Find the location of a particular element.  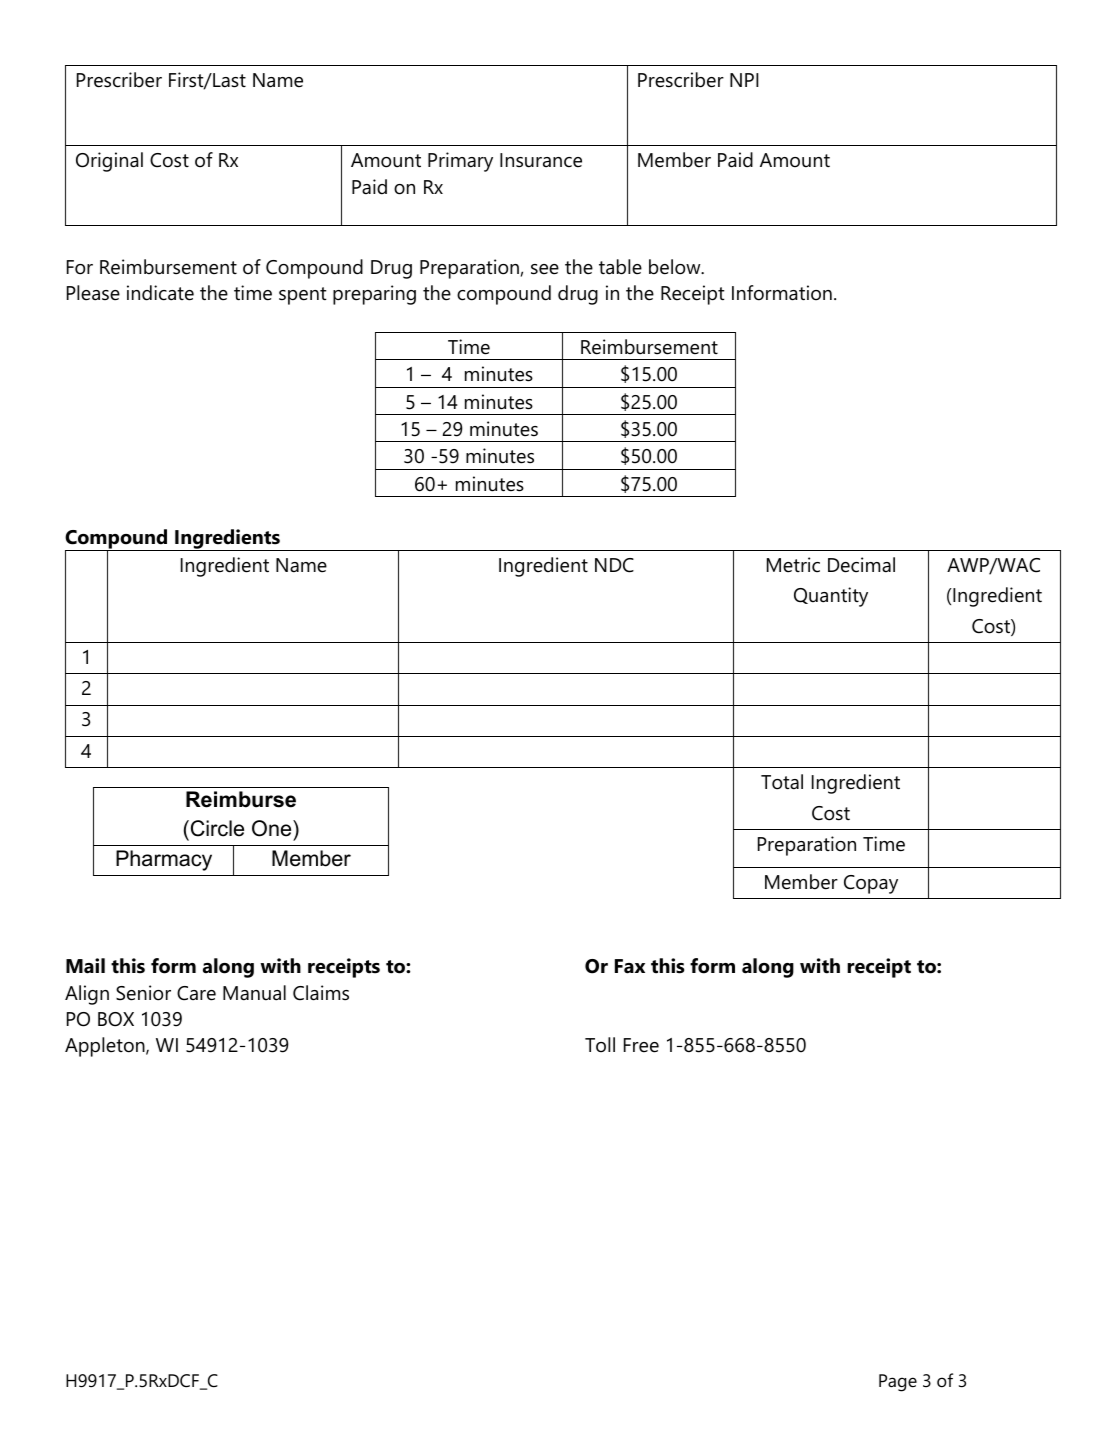

below is located at coordinates (676, 267).
